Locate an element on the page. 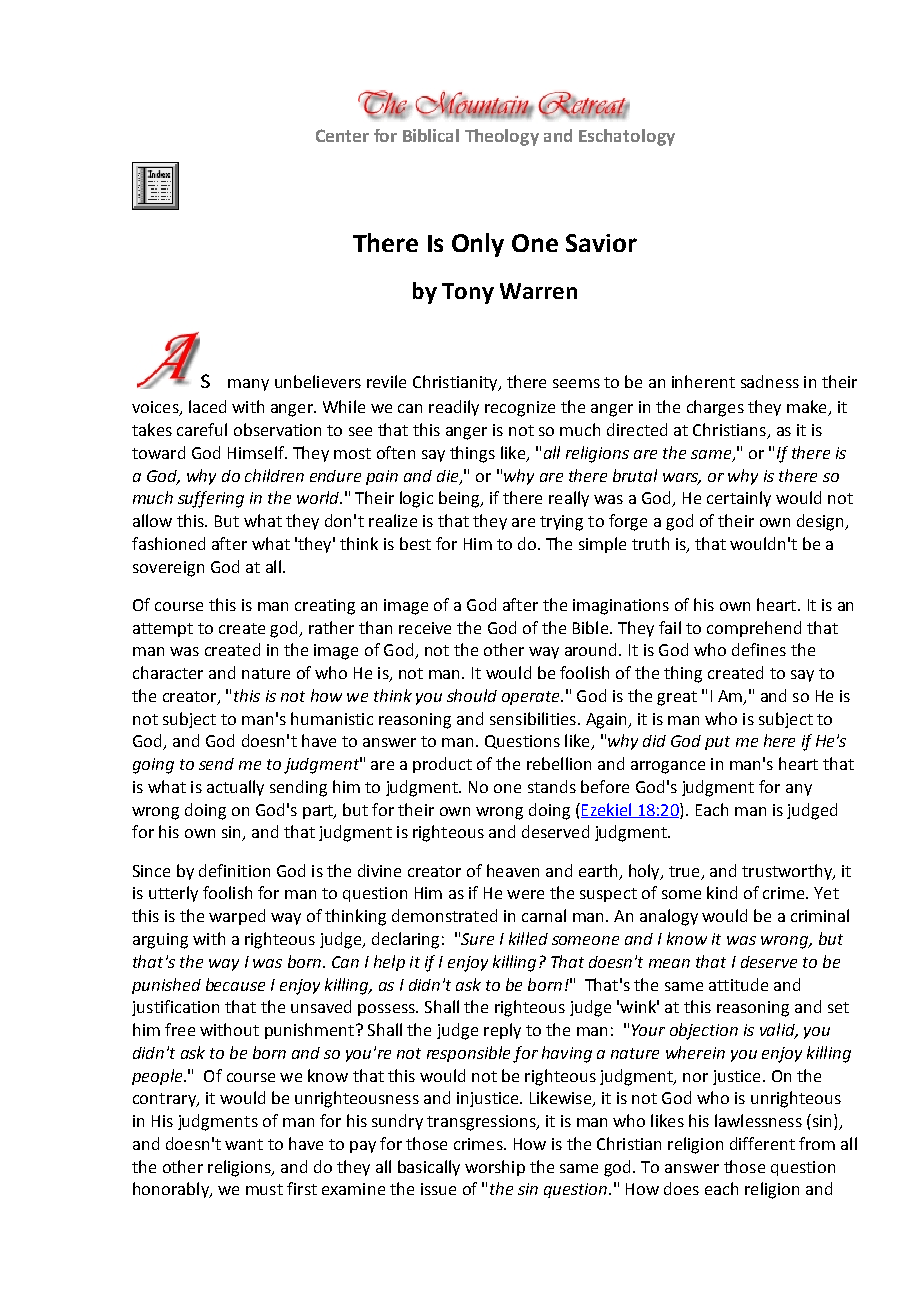 The image size is (924, 1308). worship is located at coordinates (495, 1168).
